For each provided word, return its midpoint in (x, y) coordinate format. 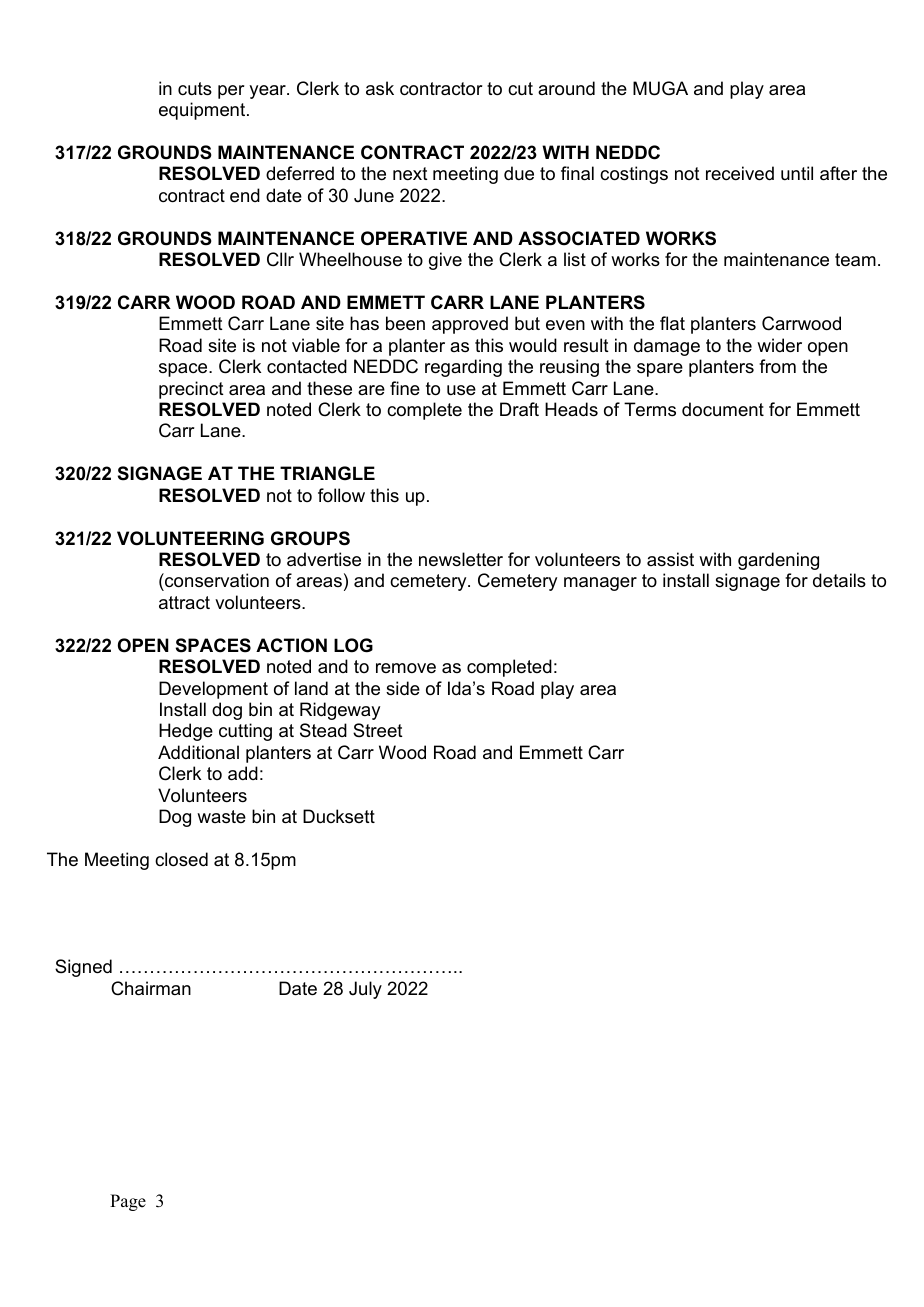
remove (406, 668)
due (519, 173)
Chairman (151, 988)
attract (184, 603)
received (740, 173)
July (365, 990)
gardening (778, 561)
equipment (203, 111)
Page (128, 1202)
